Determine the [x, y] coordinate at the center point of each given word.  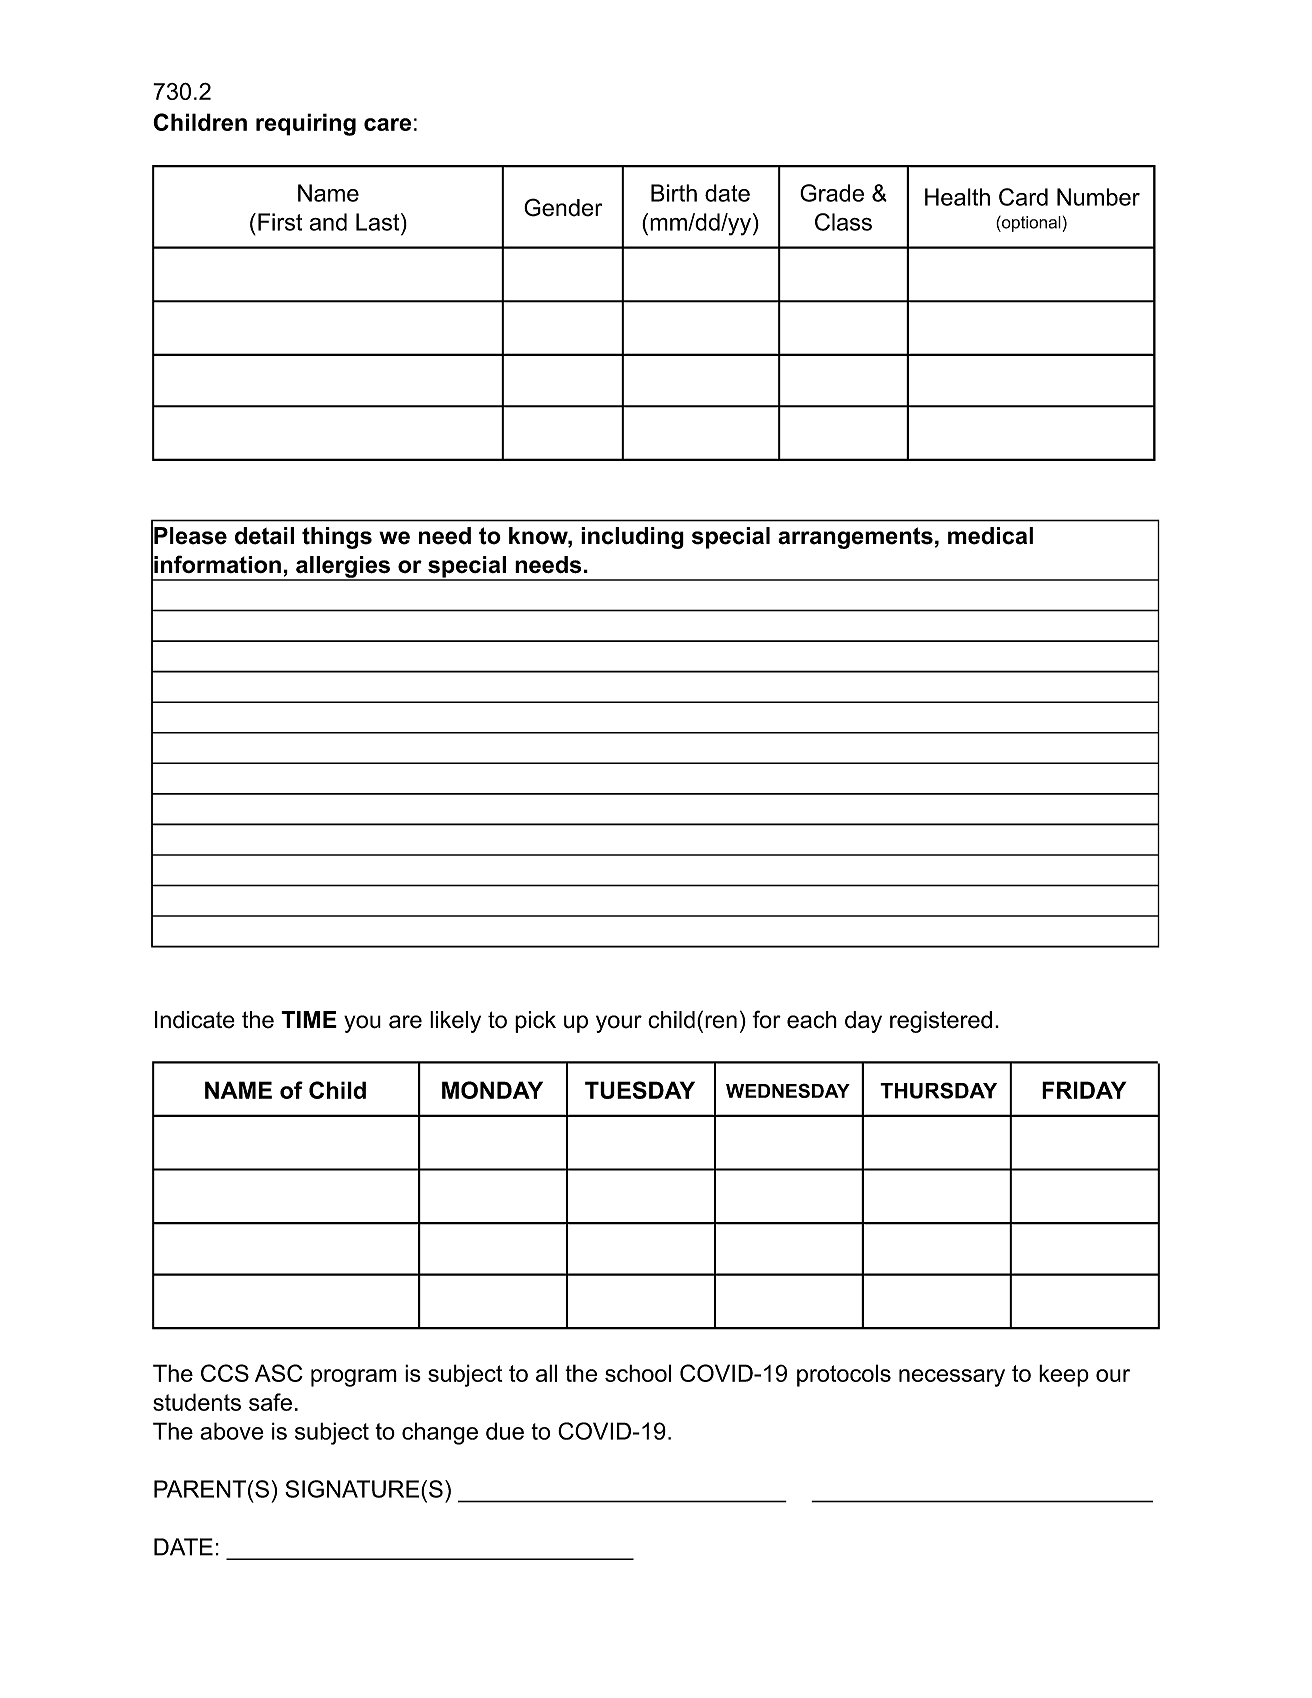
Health [957, 197]
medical [990, 536]
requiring [306, 124]
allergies [343, 568]
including [632, 538]
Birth [674, 193]
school [638, 1373]
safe [270, 1402]
